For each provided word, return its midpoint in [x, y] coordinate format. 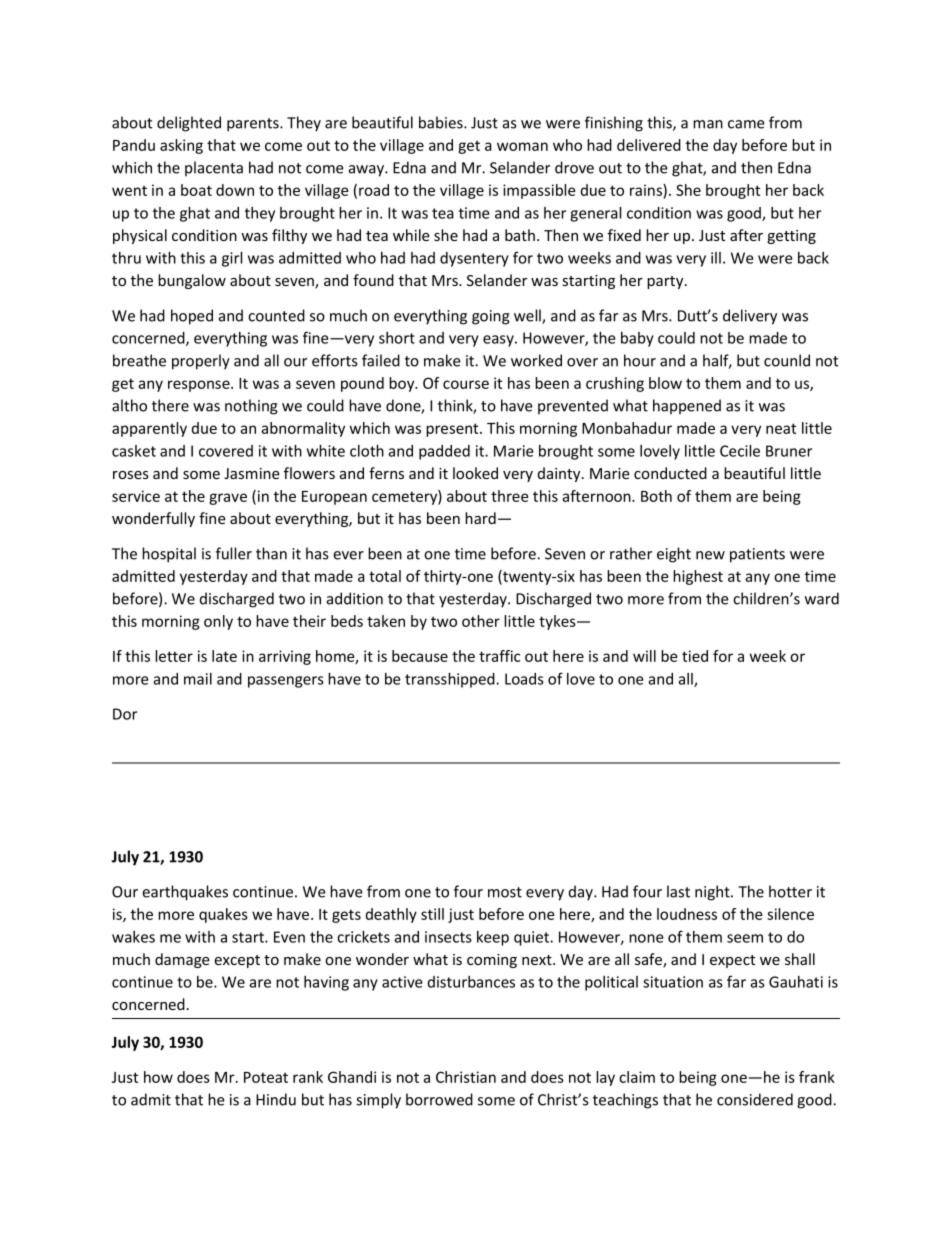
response [200, 386]
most [505, 892]
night [713, 893]
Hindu [276, 1099]
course [466, 384]
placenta [214, 169]
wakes [133, 937]
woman [522, 146]
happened [687, 407]
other [481, 621]
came [746, 124]
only [218, 622]
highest [698, 577]
